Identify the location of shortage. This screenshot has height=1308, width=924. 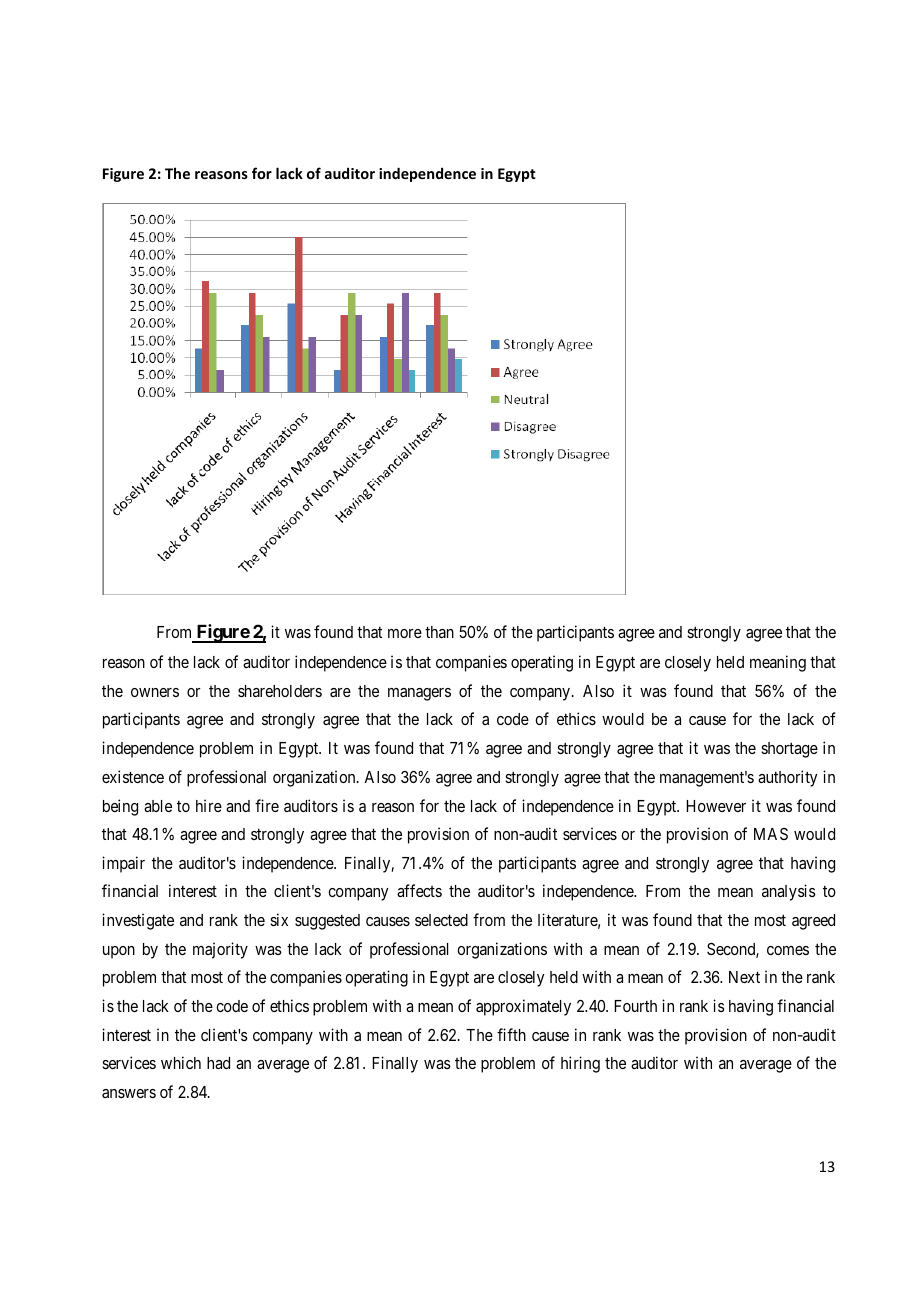
(789, 750).
